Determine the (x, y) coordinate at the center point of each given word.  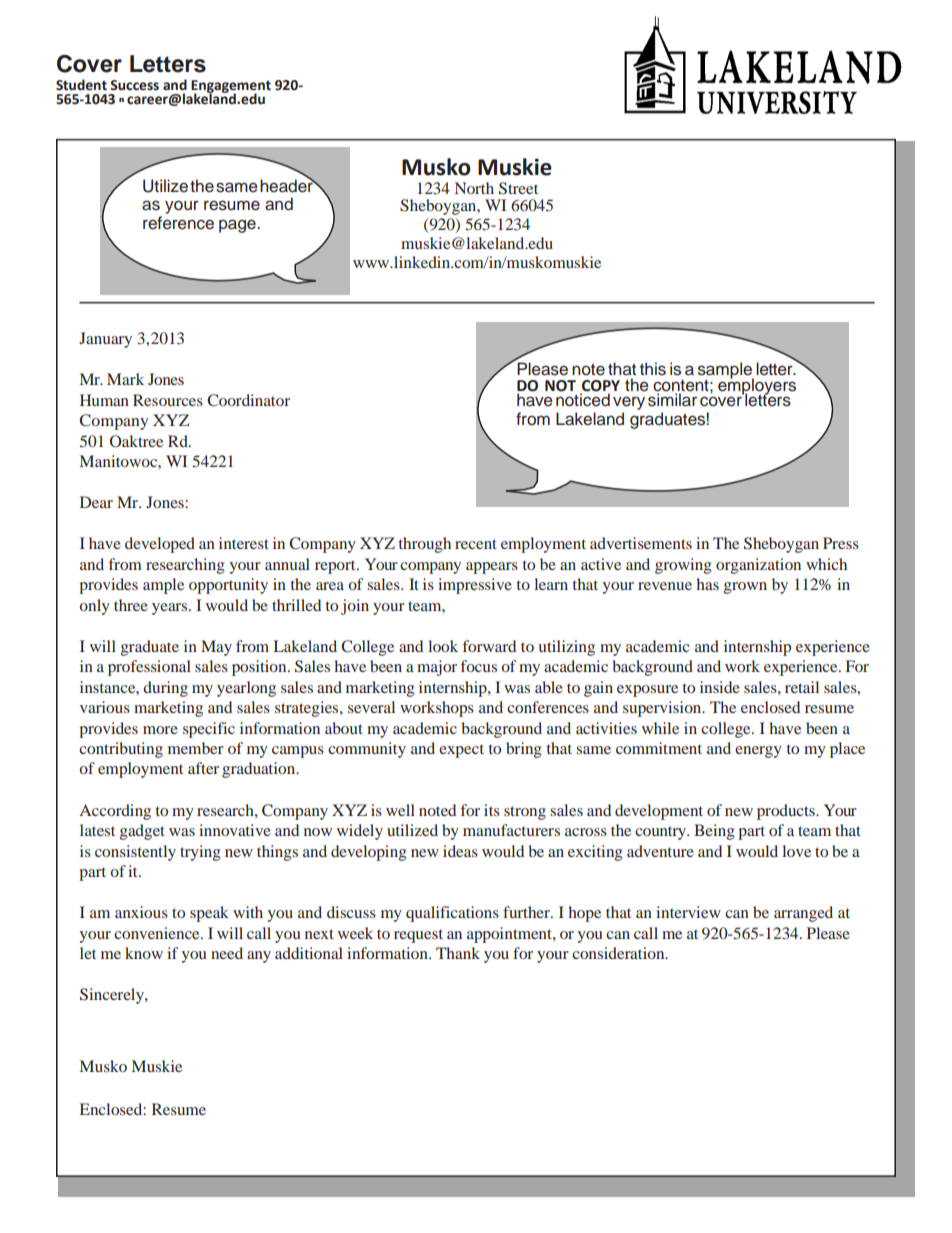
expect (461, 751)
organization (758, 566)
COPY (601, 386)
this (653, 369)
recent (476, 544)
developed (160, 545)
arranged (803, 914)
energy (758, 752)
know (144, 953)
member (196, 748)
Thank (458, 953)
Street (518, 188)
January (105, 340)
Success (134, 85)
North (474, 188)
